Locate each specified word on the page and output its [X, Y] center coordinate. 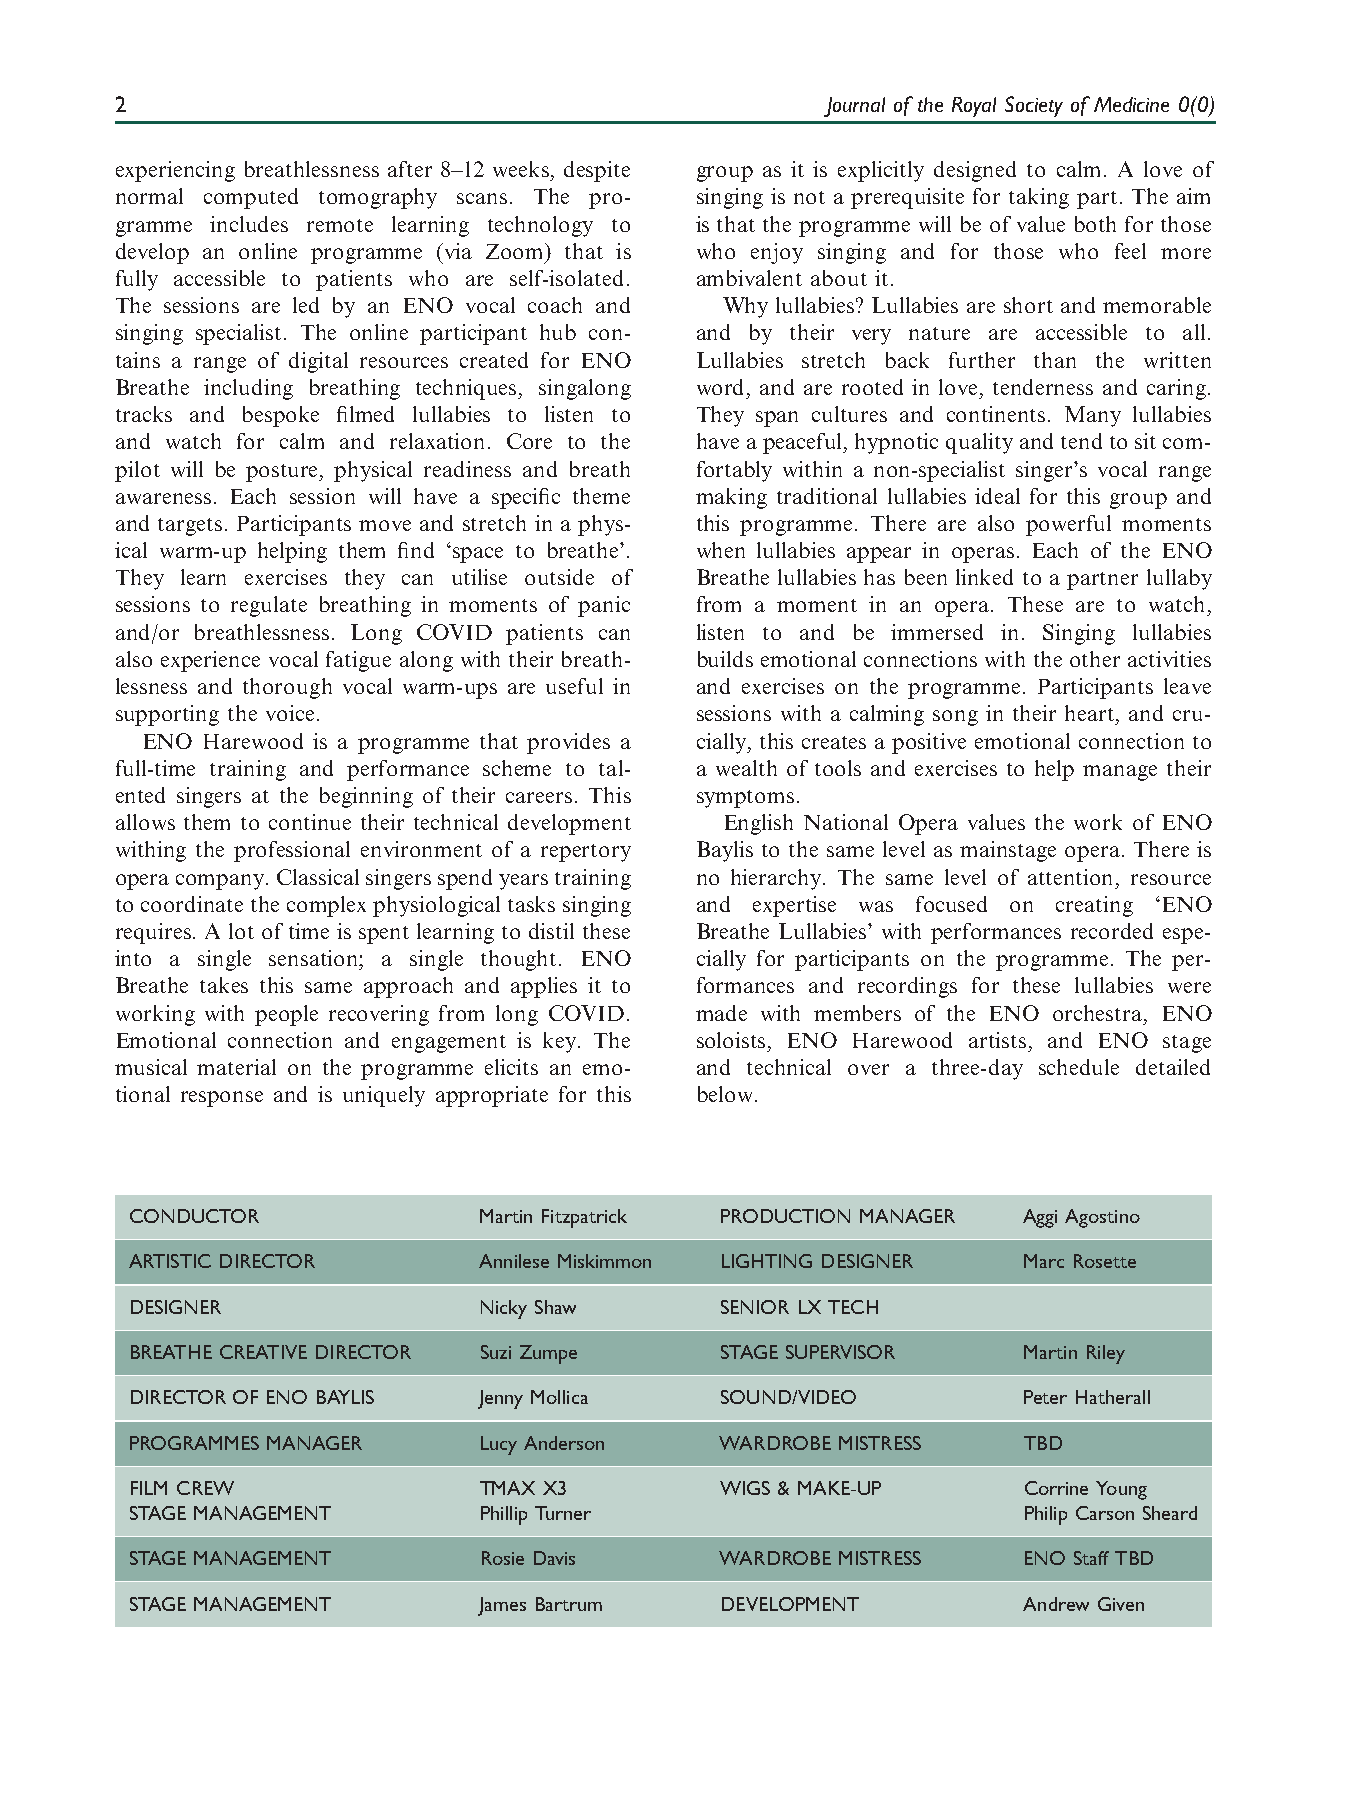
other [1095, 659]
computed [251, 198]
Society [1034, 106]
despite [597, 171]
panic [604, 606]
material [236, 1067]
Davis [554, 1558]
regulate [269, 606]
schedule [1079, 1067]
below [725, 1094]
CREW [205, 1488]
